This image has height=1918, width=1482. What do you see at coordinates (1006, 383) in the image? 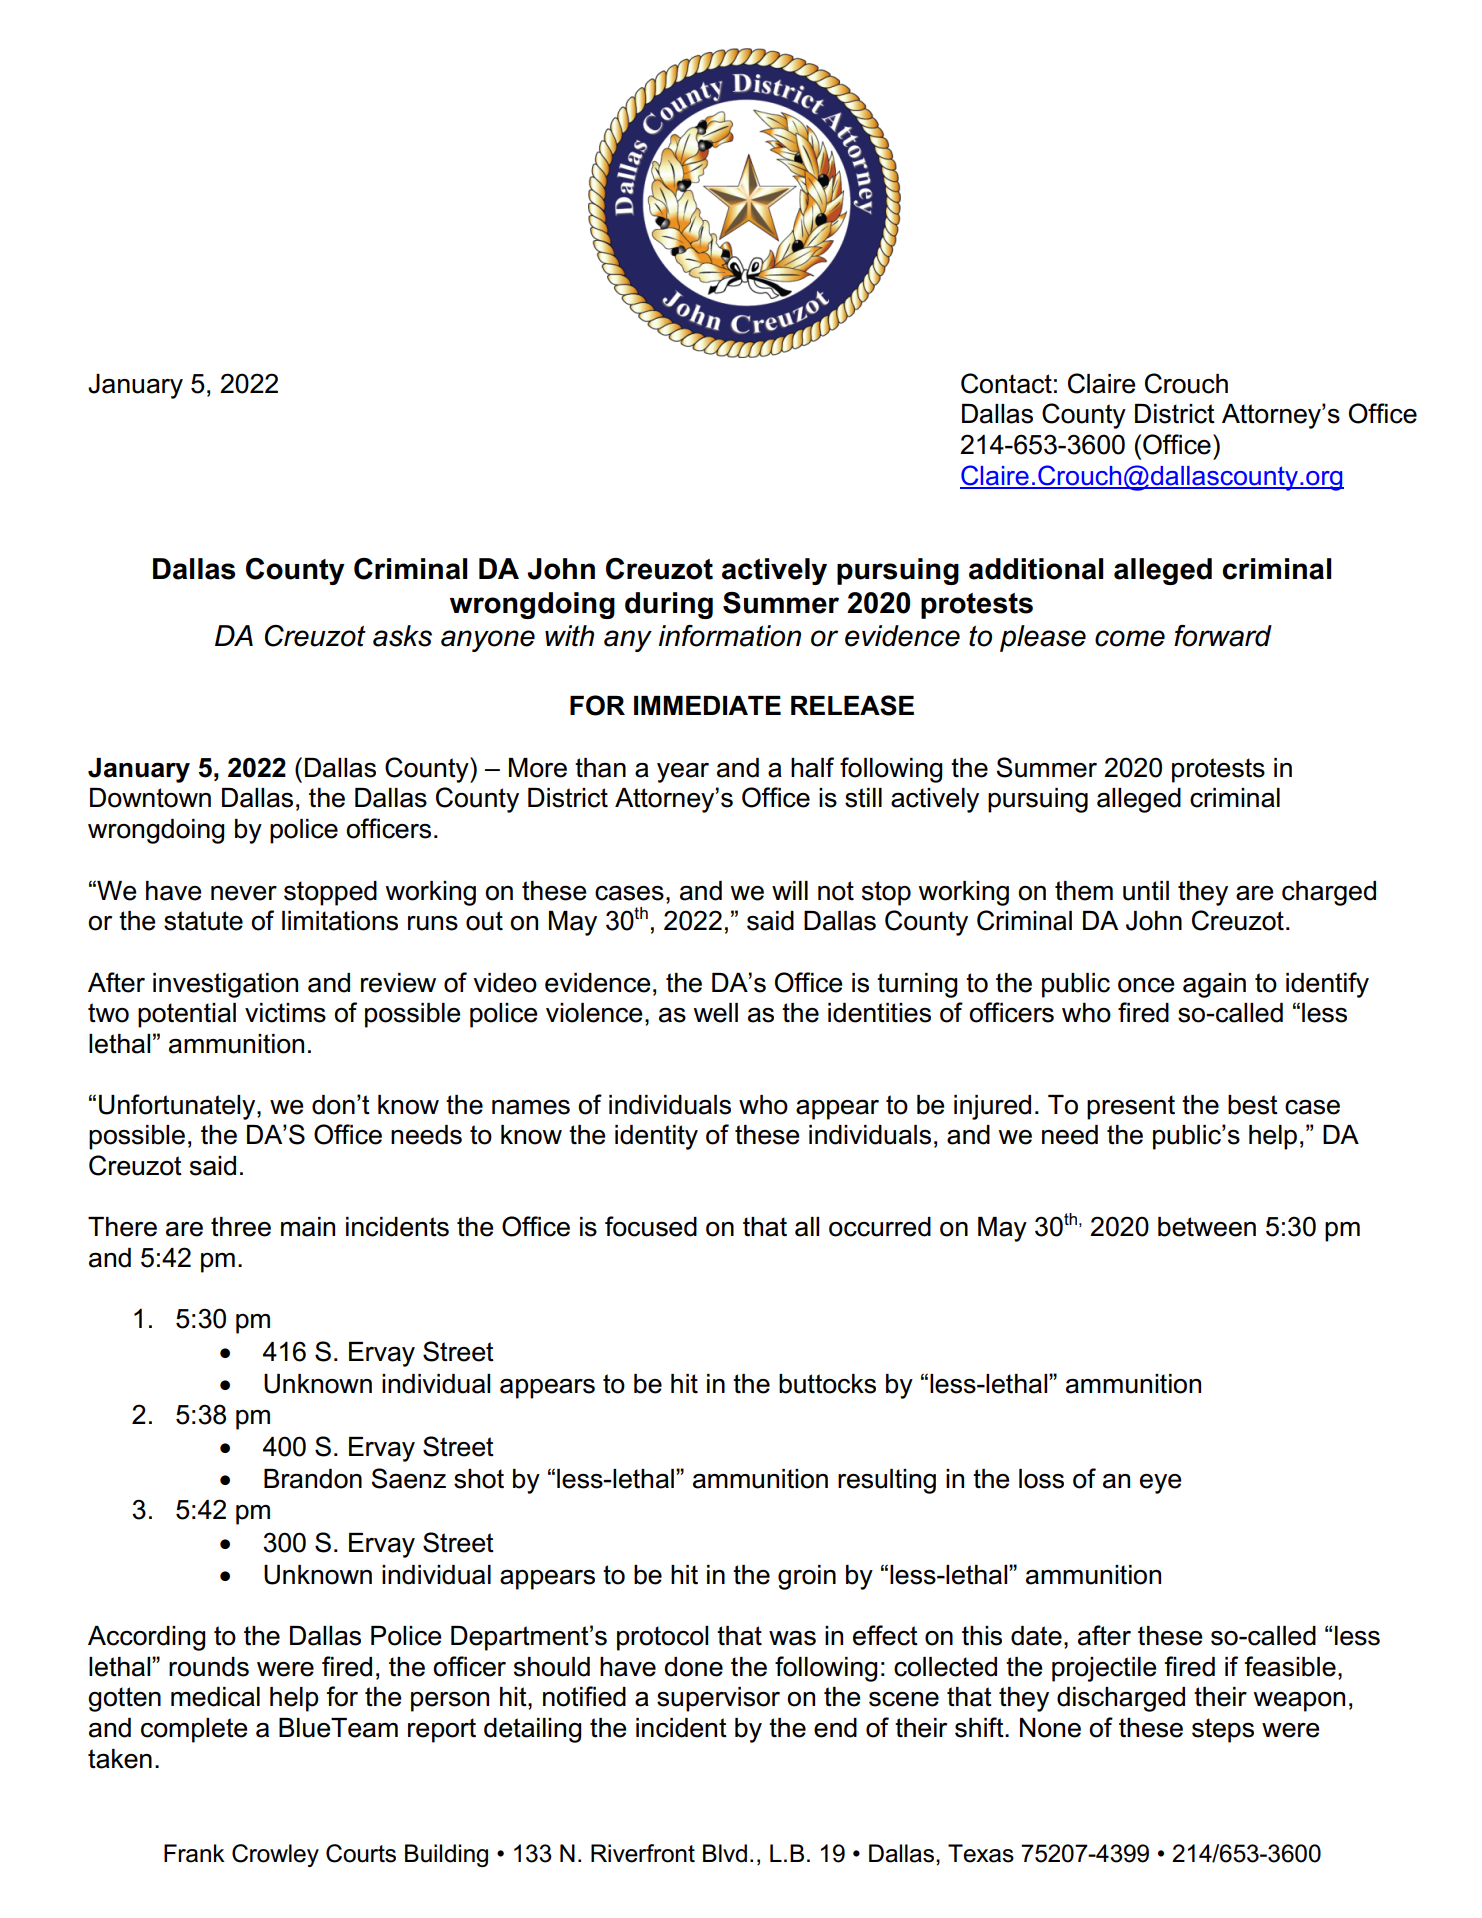
I see `Contact` at bounding box center [1006, 383].
